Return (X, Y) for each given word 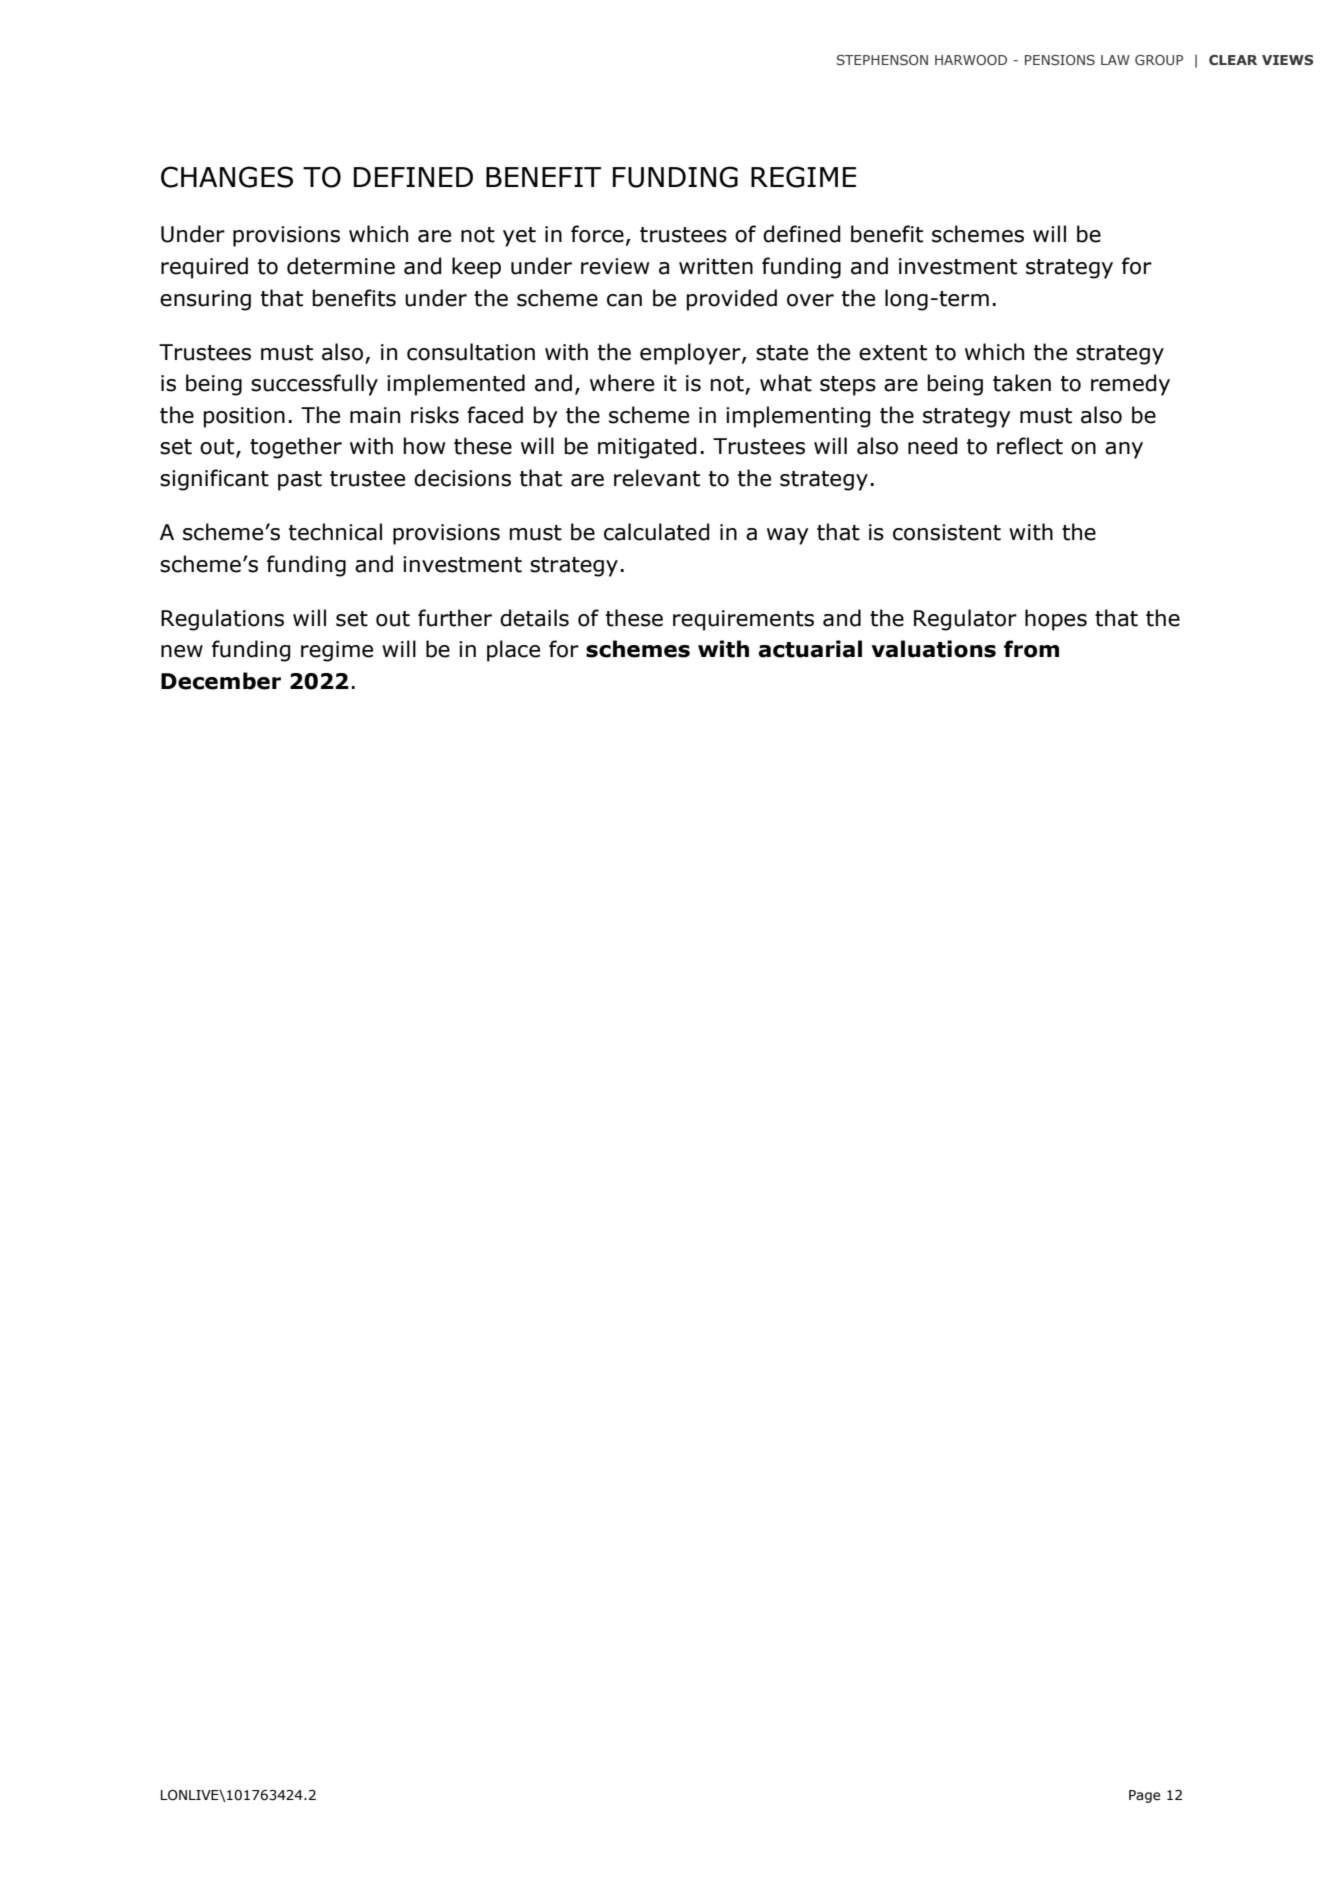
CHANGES (227, 177)
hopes (1056, 620)
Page (1144, 1796)
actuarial (810, 649)
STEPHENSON (882, 60)
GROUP (1159, 60)
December (221, 681)
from (1031, 649)
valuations (933, 649)
